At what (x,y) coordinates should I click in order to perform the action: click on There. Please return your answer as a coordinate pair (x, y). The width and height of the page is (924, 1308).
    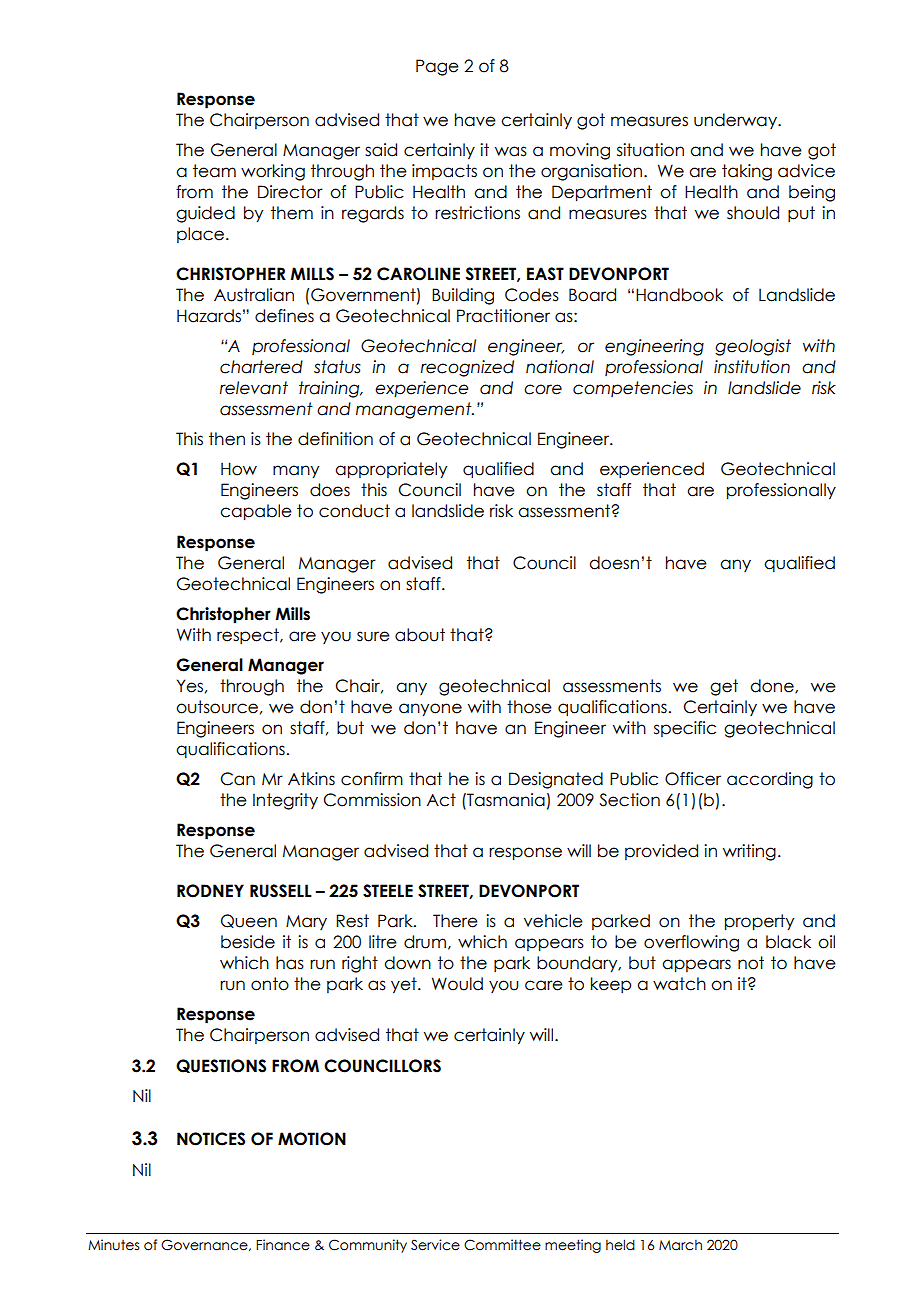
    Looking at the image, I should click on (455, 921).
